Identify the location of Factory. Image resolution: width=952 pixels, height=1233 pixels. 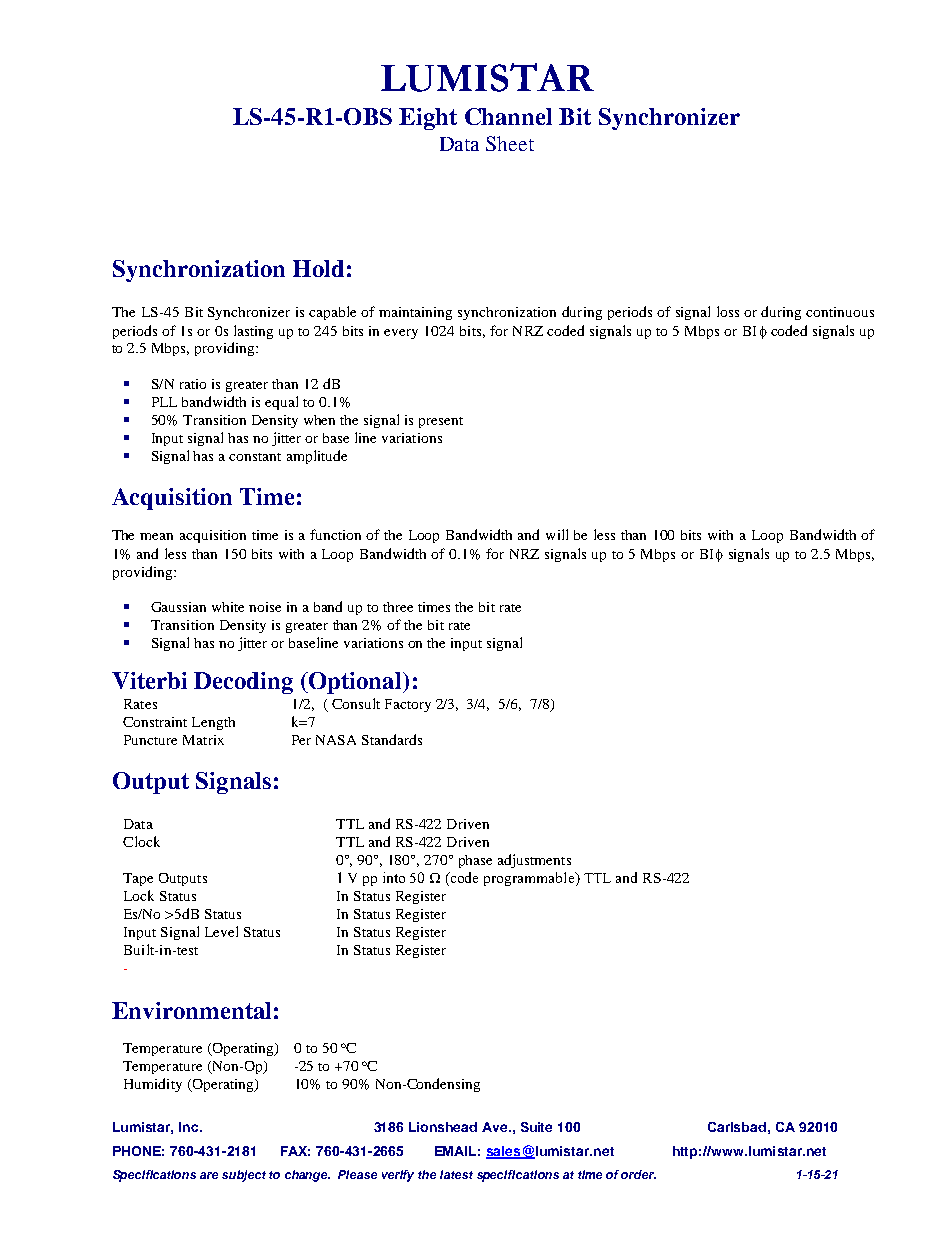
(408, 705).
